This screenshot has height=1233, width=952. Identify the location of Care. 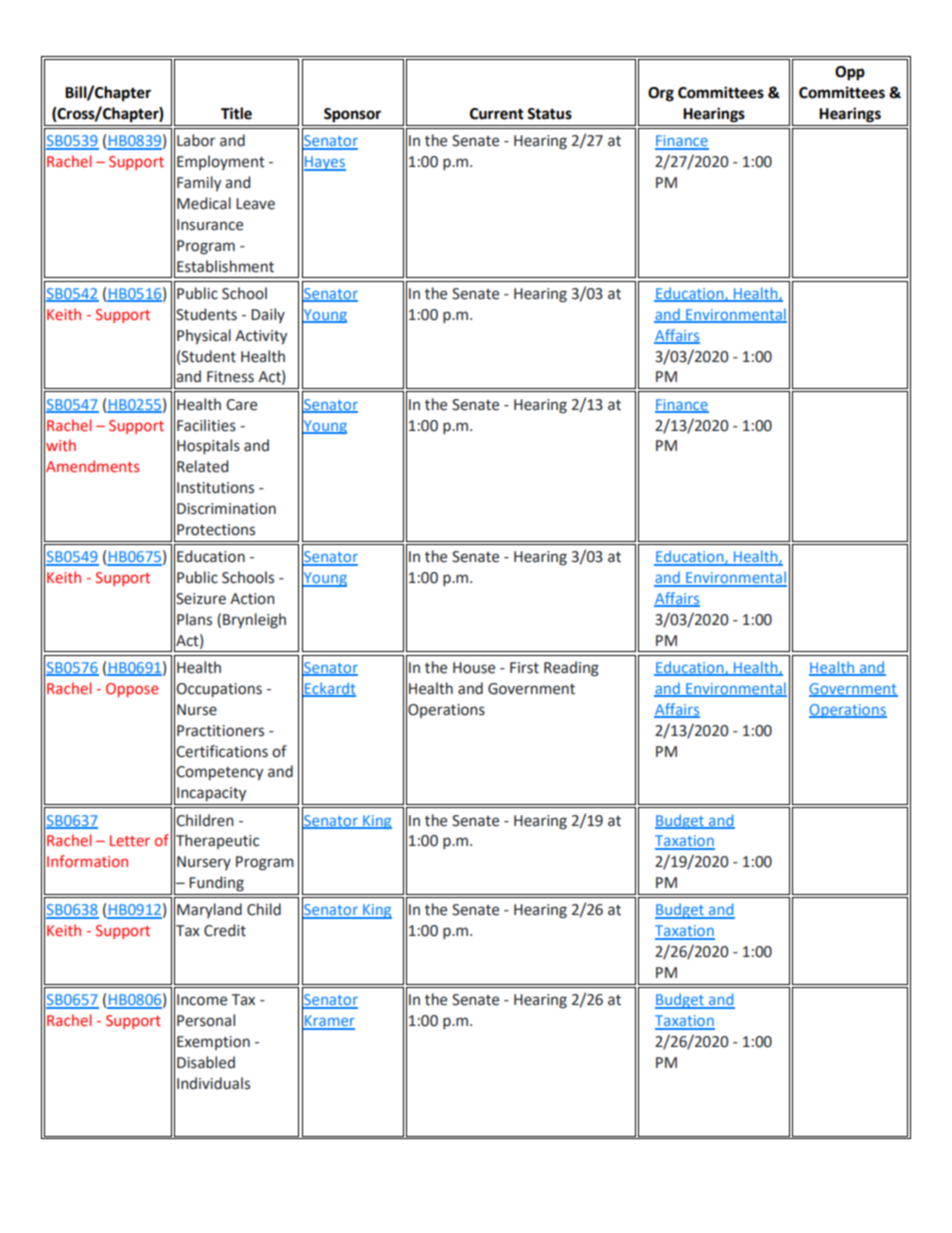
(241, 405).
